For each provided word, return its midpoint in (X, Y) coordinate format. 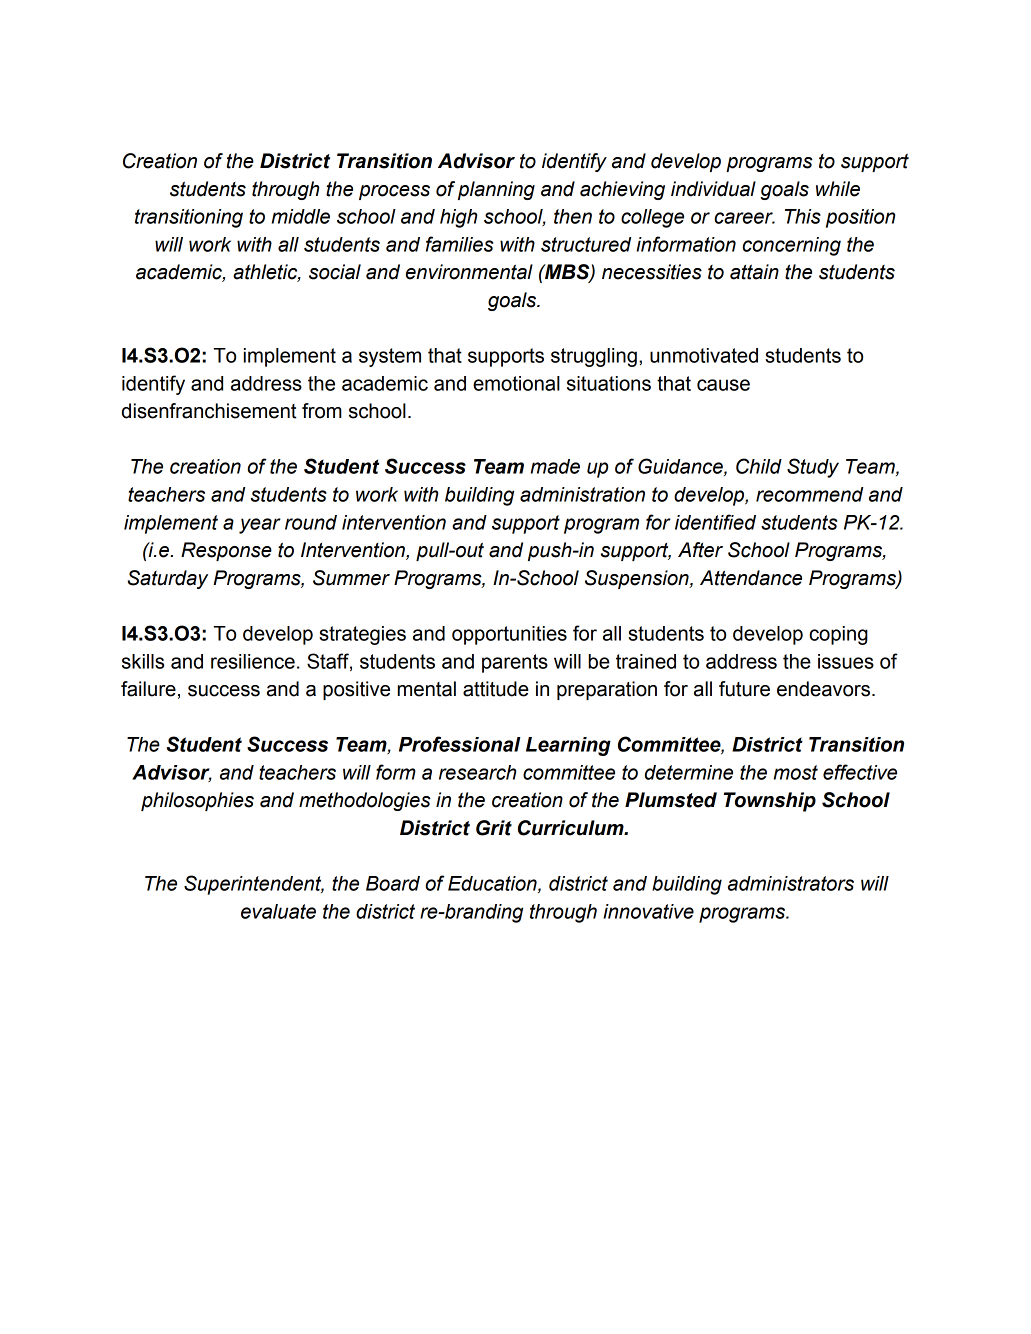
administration (582, 494)
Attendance (751, 578)
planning (496, 190)
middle (301, 216)
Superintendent (254, 885)
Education (493, 884)
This (803, 216)
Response (226, 551)
